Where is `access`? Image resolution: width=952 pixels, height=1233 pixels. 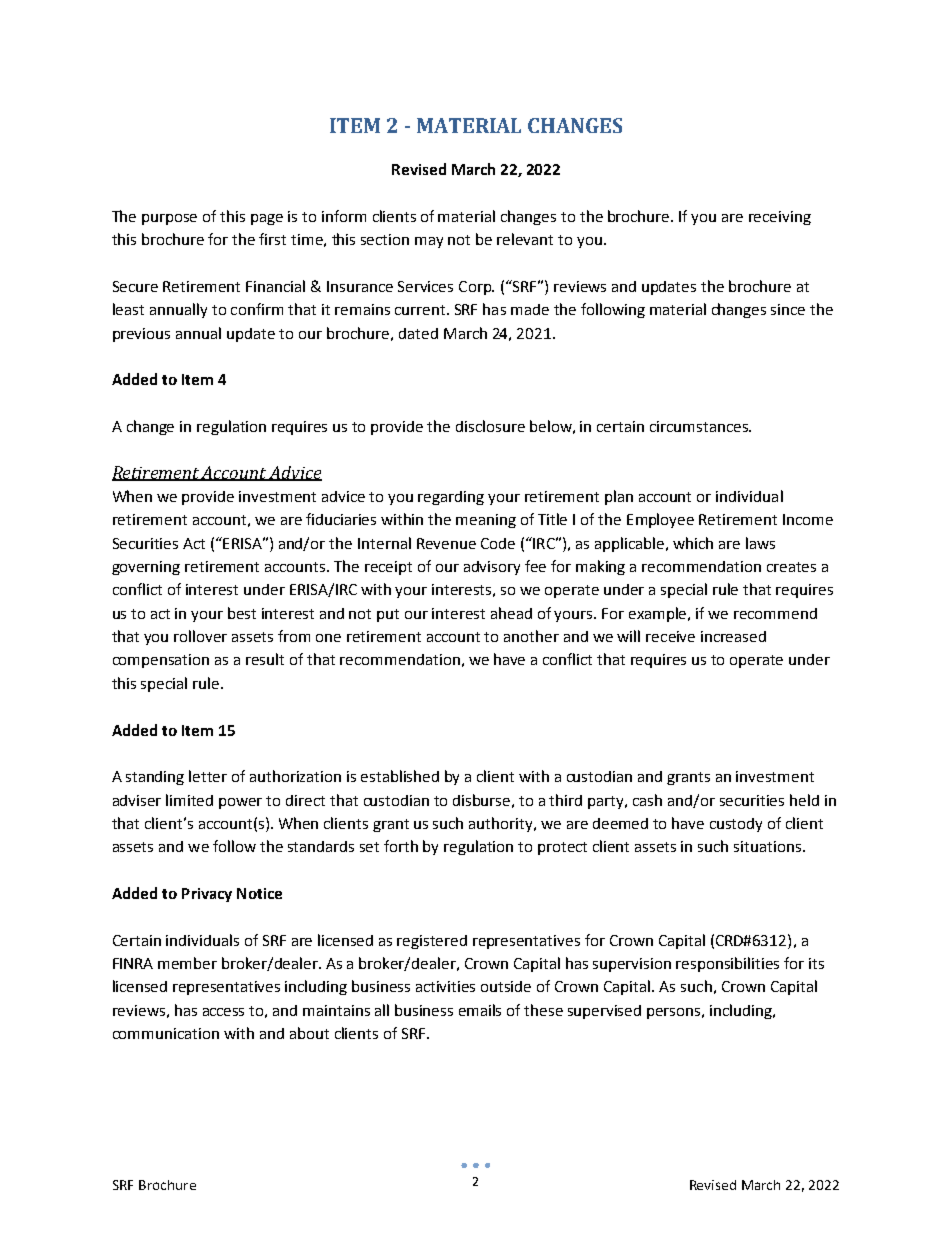 access is located at coordinates (223, 1012).
